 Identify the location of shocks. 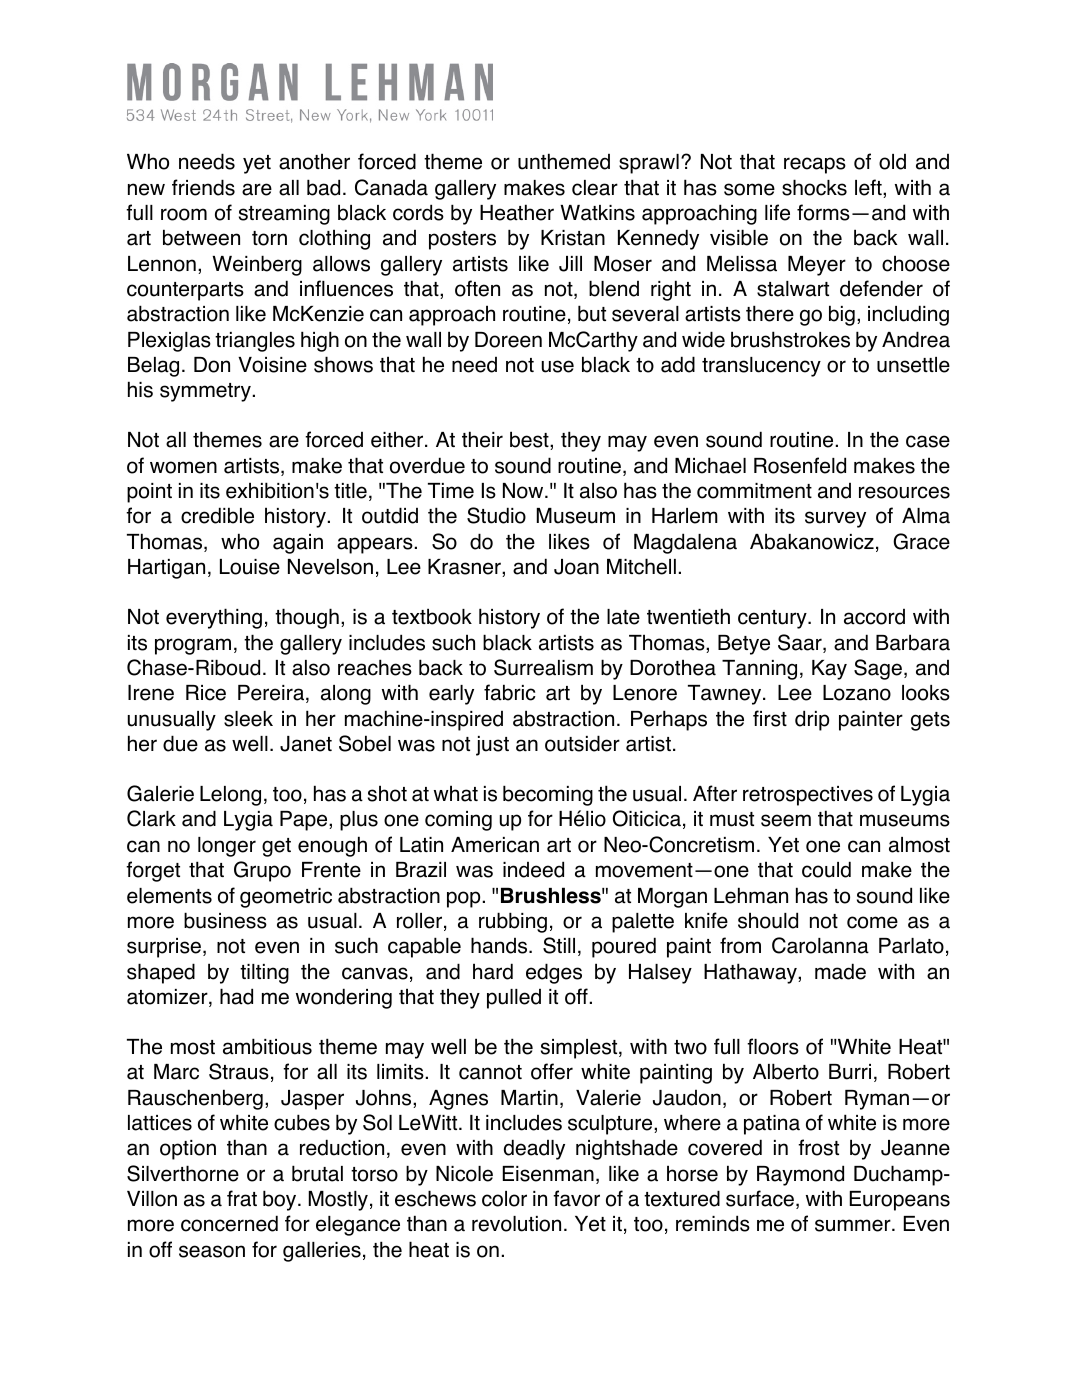
(814, 187).
